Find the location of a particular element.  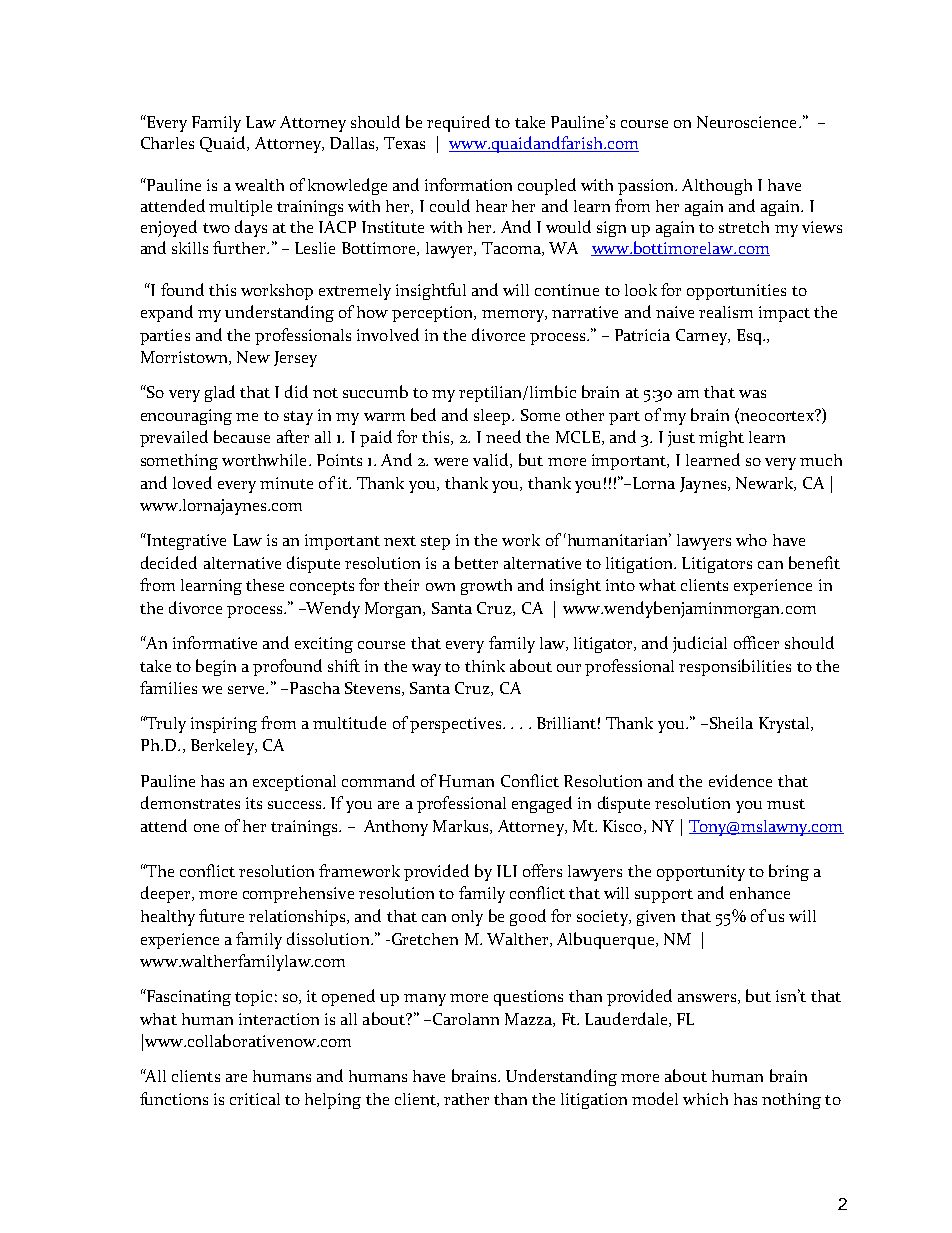

information is located at coordinates (468, 184).
